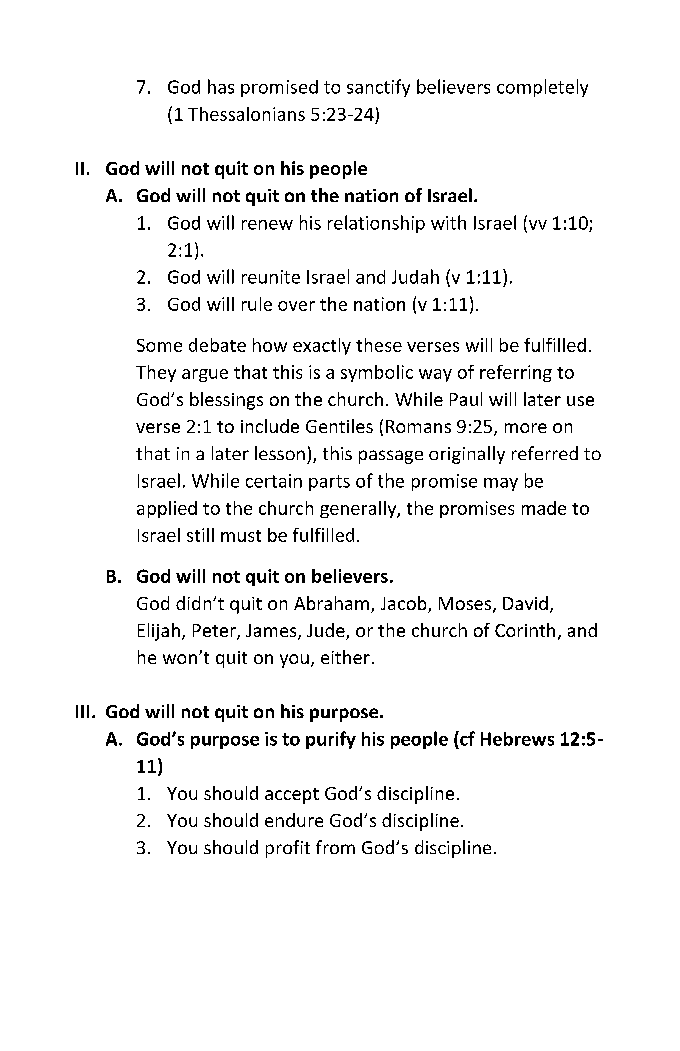 The height and width of the document is (1051, 680). What do you see at coordinates (329, 483) in the document?
I see `parts` at bounding box center [329, 483].
